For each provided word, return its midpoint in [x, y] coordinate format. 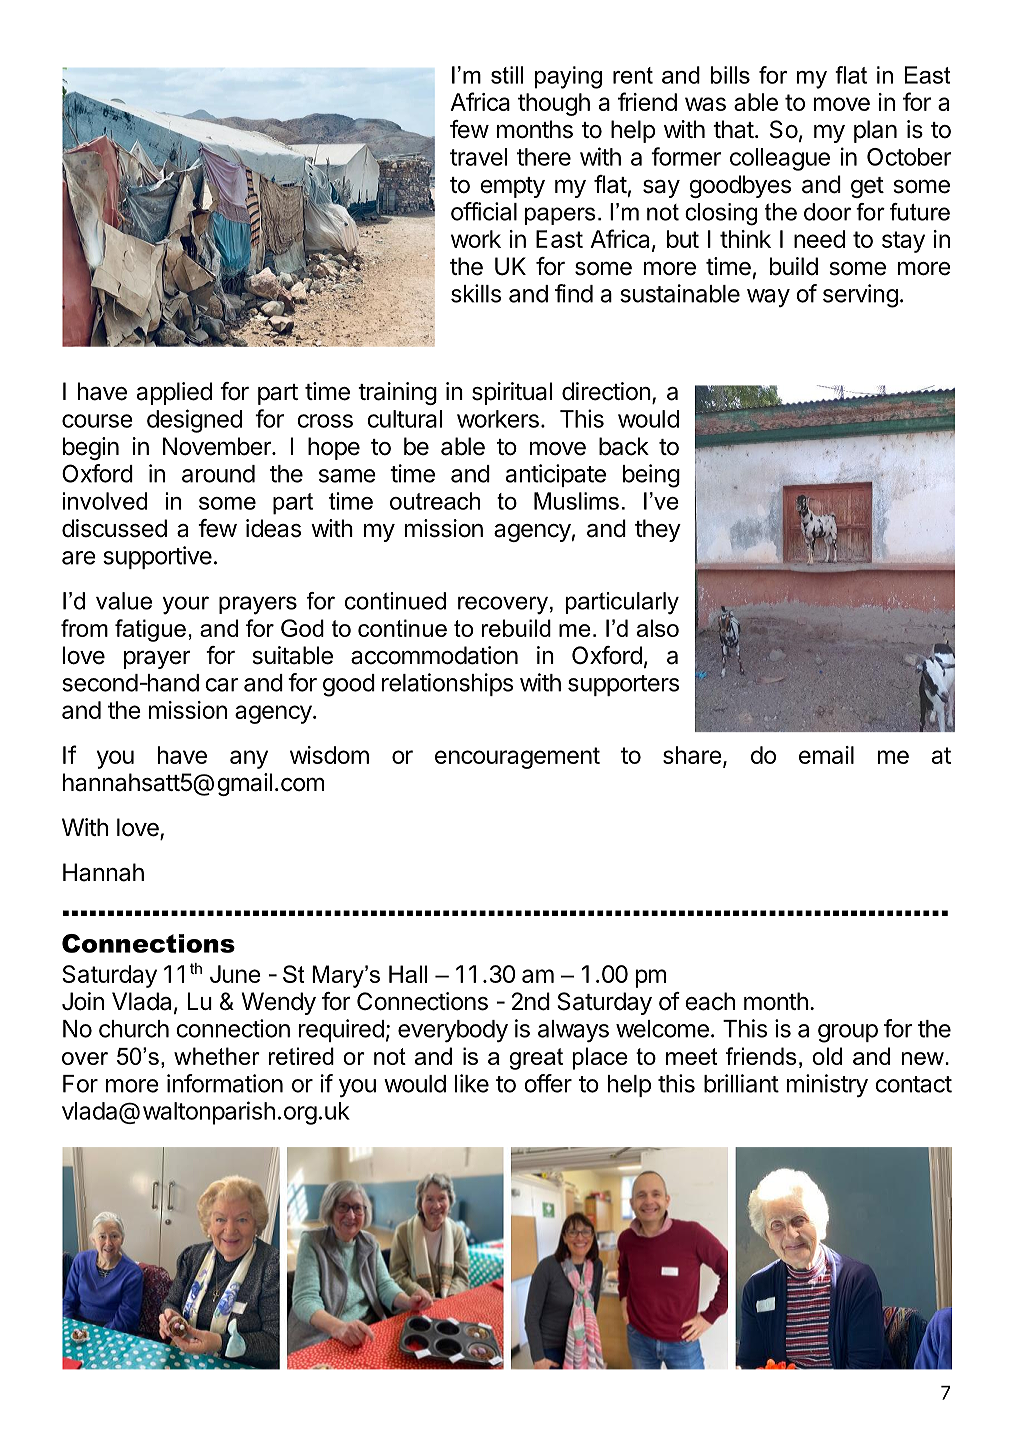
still [507, 75]
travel [478, 157]
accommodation [434, 655]
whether [217, 1056]
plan [875, 131]
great [536, 1059]
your [186, 605]
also [658, 628]
